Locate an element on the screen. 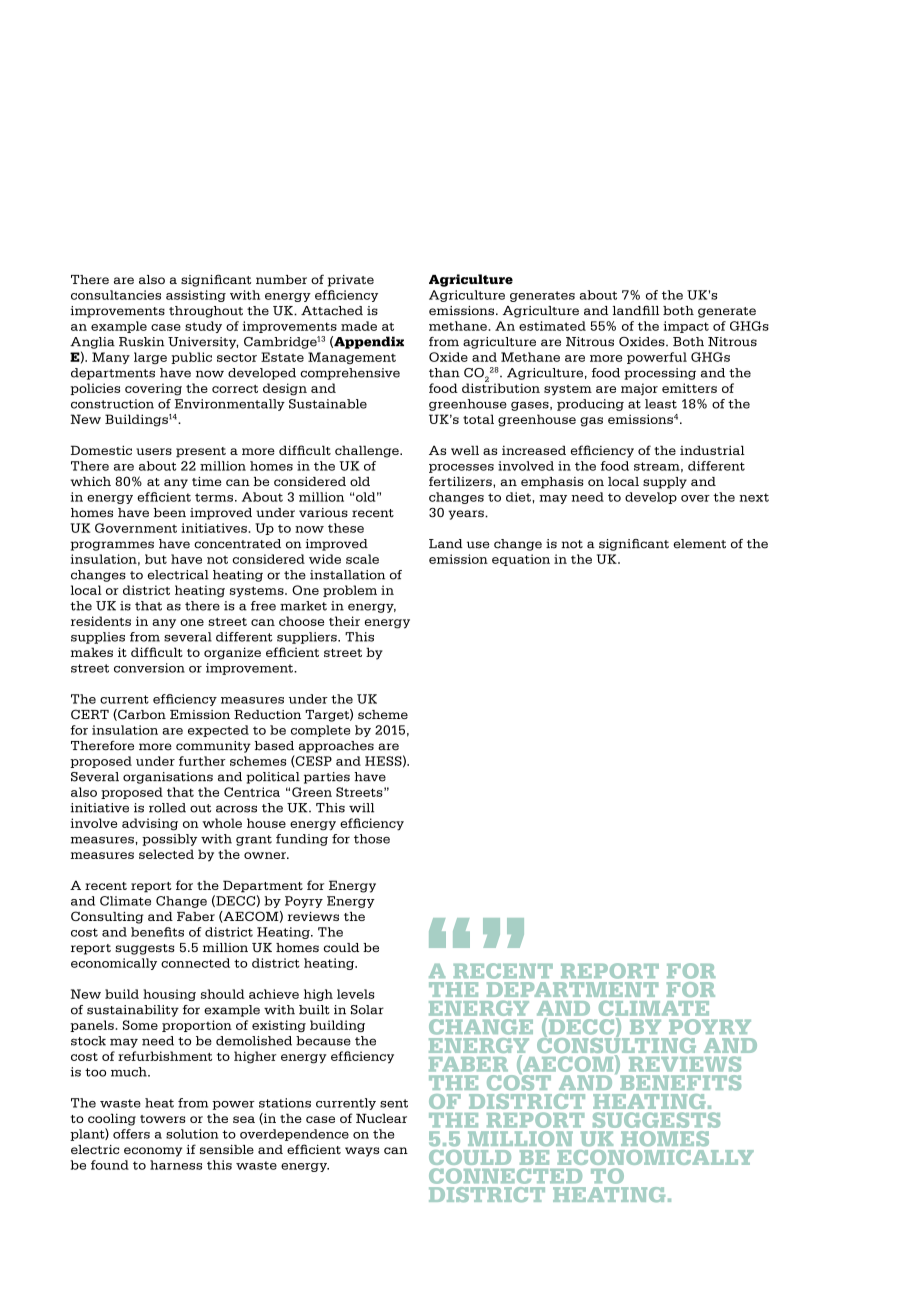 This screenshot has height=1308, width=924. impact is located at coordinates (686, 327).
